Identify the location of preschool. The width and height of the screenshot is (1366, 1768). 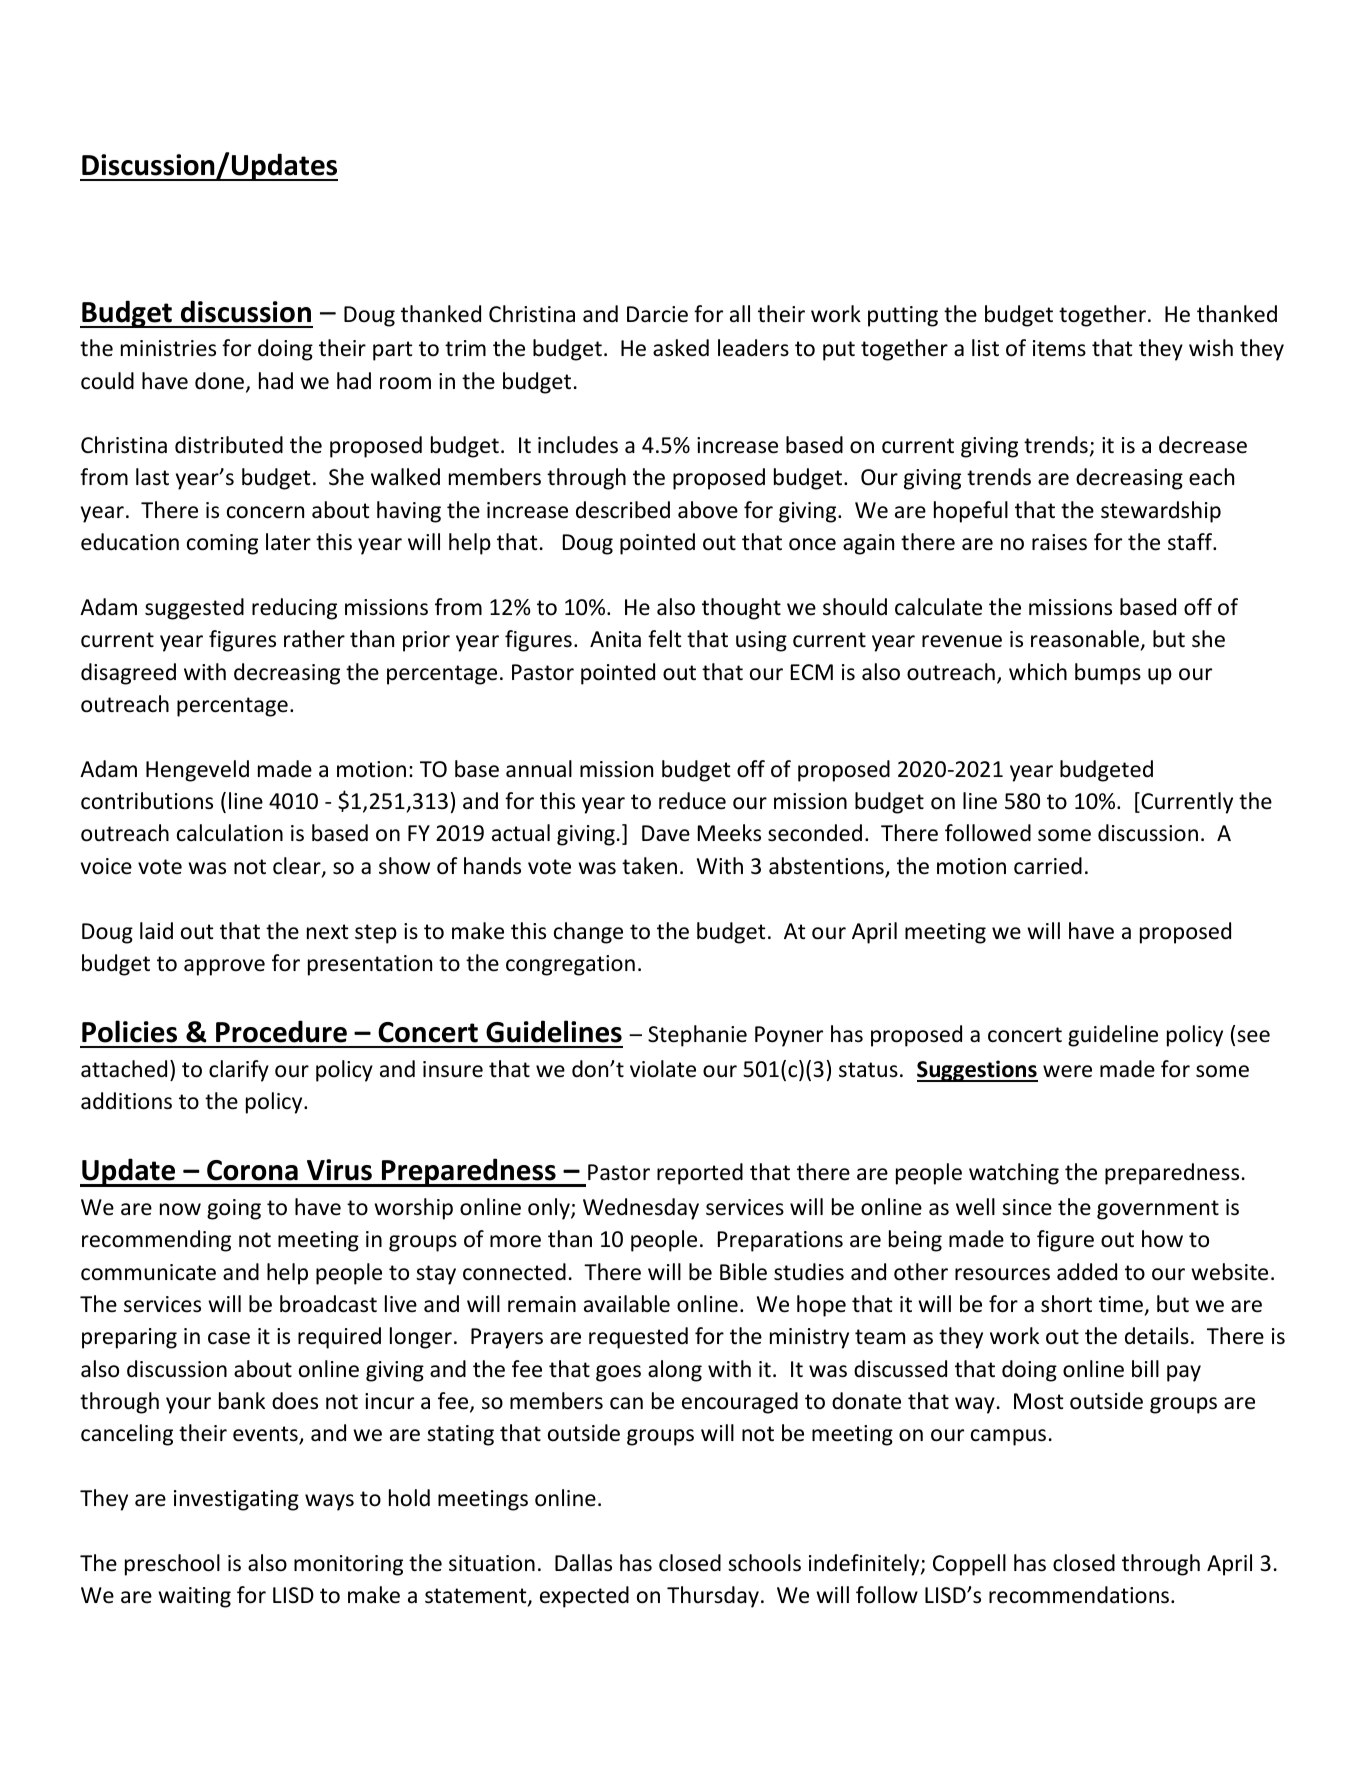
(172, 1565).
